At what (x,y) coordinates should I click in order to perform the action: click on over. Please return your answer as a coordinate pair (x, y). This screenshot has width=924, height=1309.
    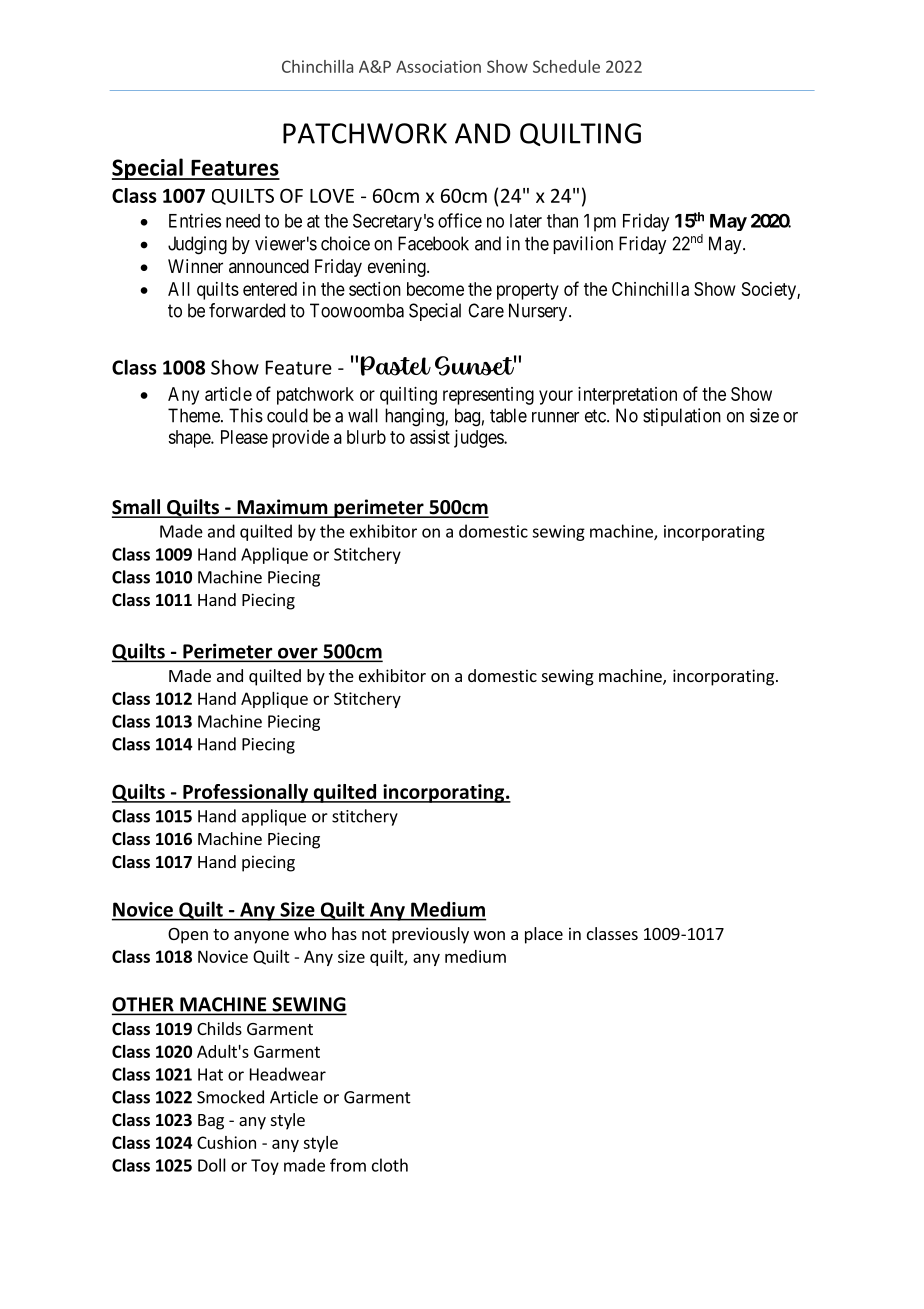
    Looking at the image, I should click on (298, 654).
